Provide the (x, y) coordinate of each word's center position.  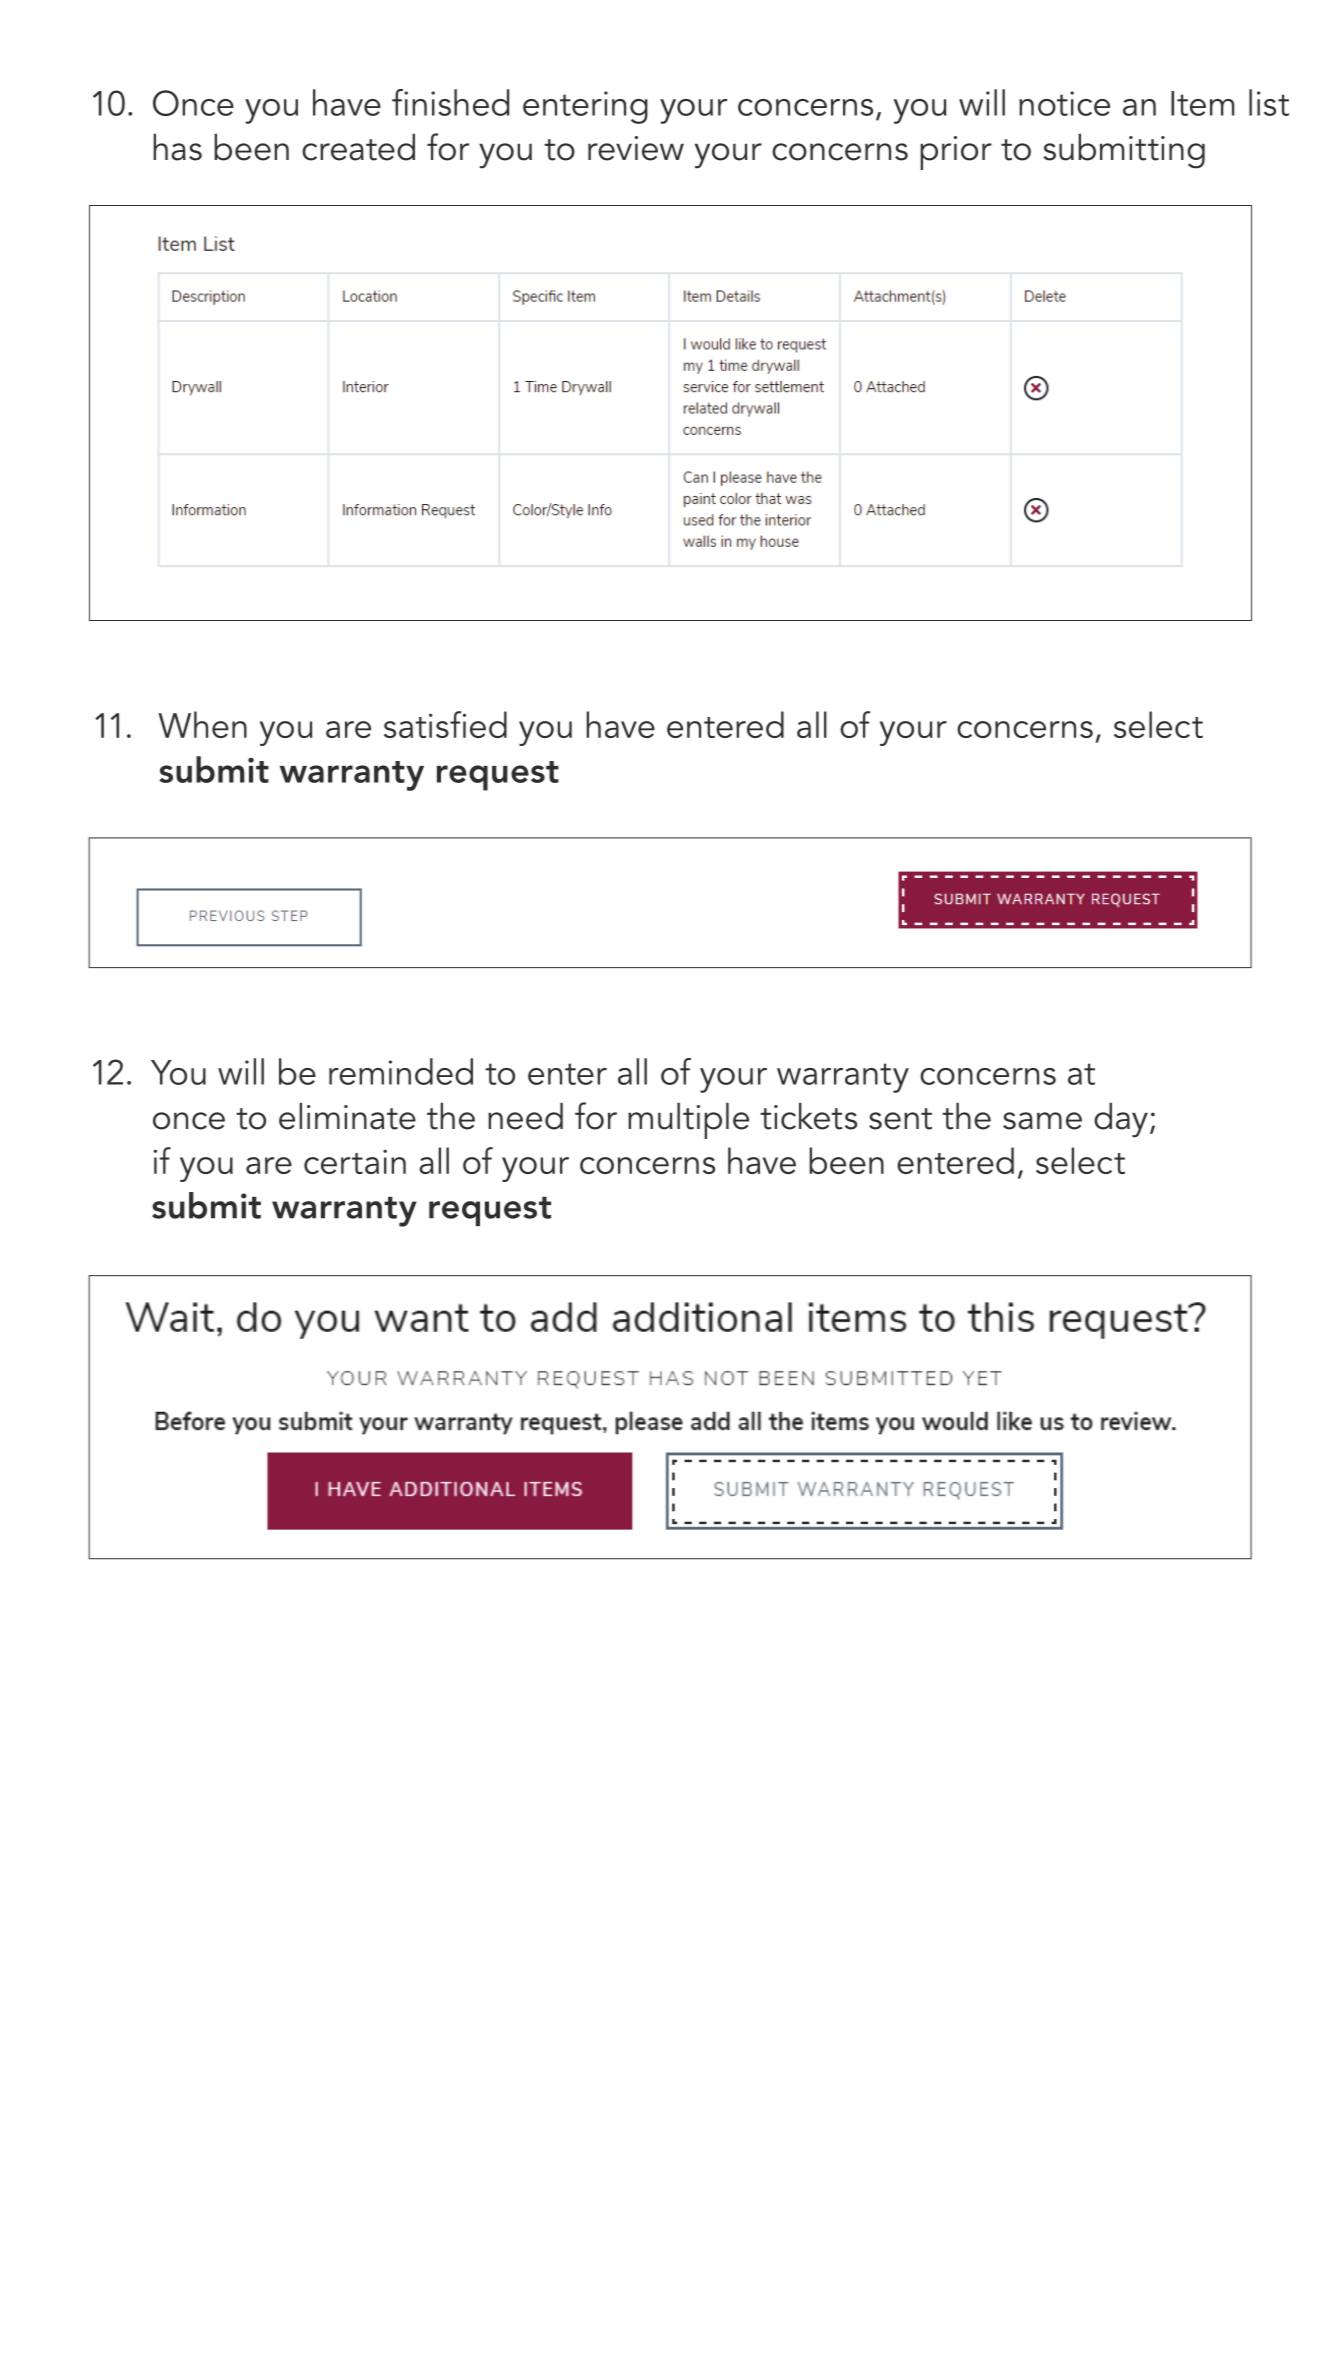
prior (956, 153)
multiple (688, 1121)
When (202, 724)
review (636, 148)
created (358, 147)
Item (1202, 103)
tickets (808, 1116)
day (1121, 1120)
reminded (401, 1071)
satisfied (445, 724)
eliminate (347, 1116)
